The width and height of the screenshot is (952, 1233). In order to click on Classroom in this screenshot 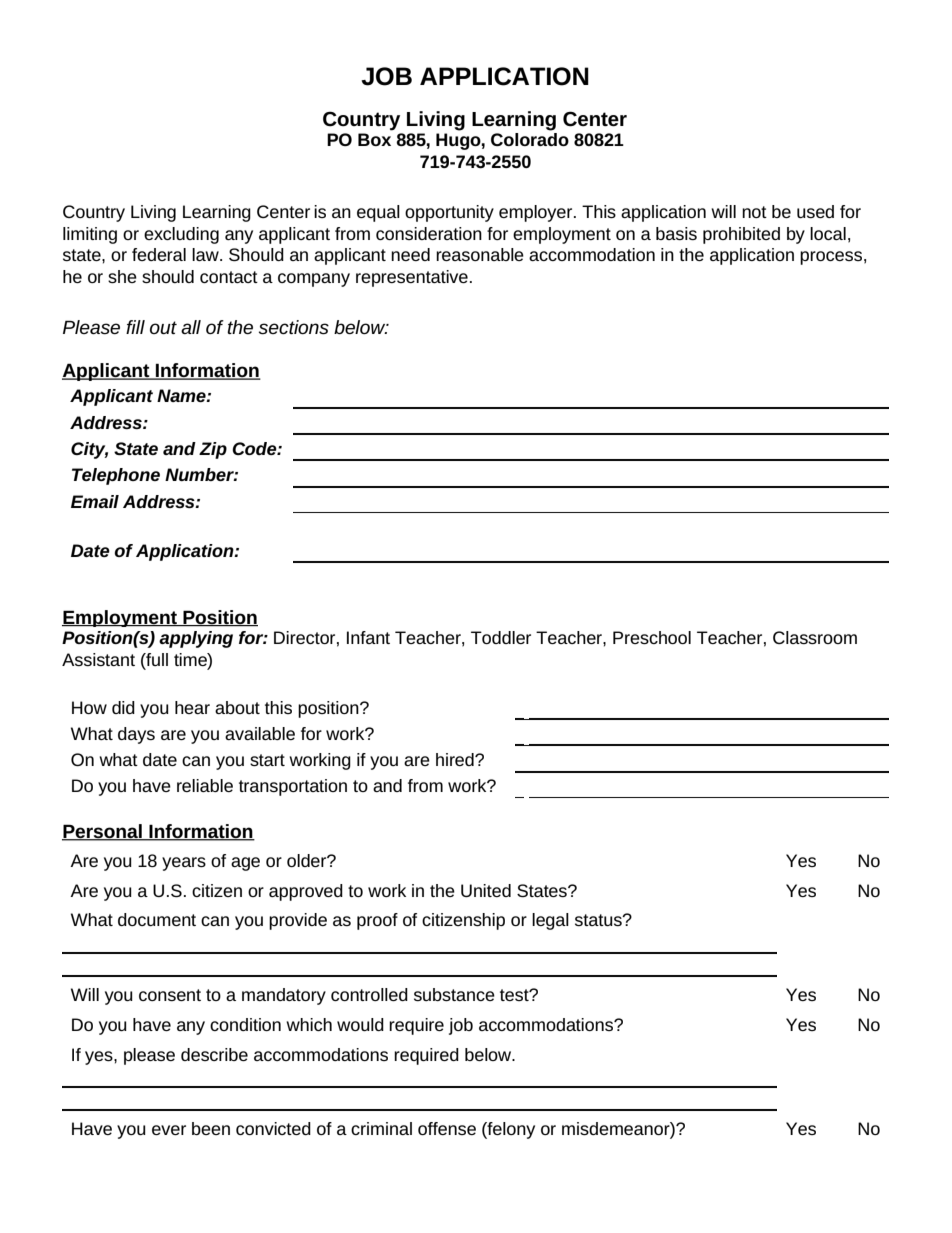, I will do `click(815, 637)`.
